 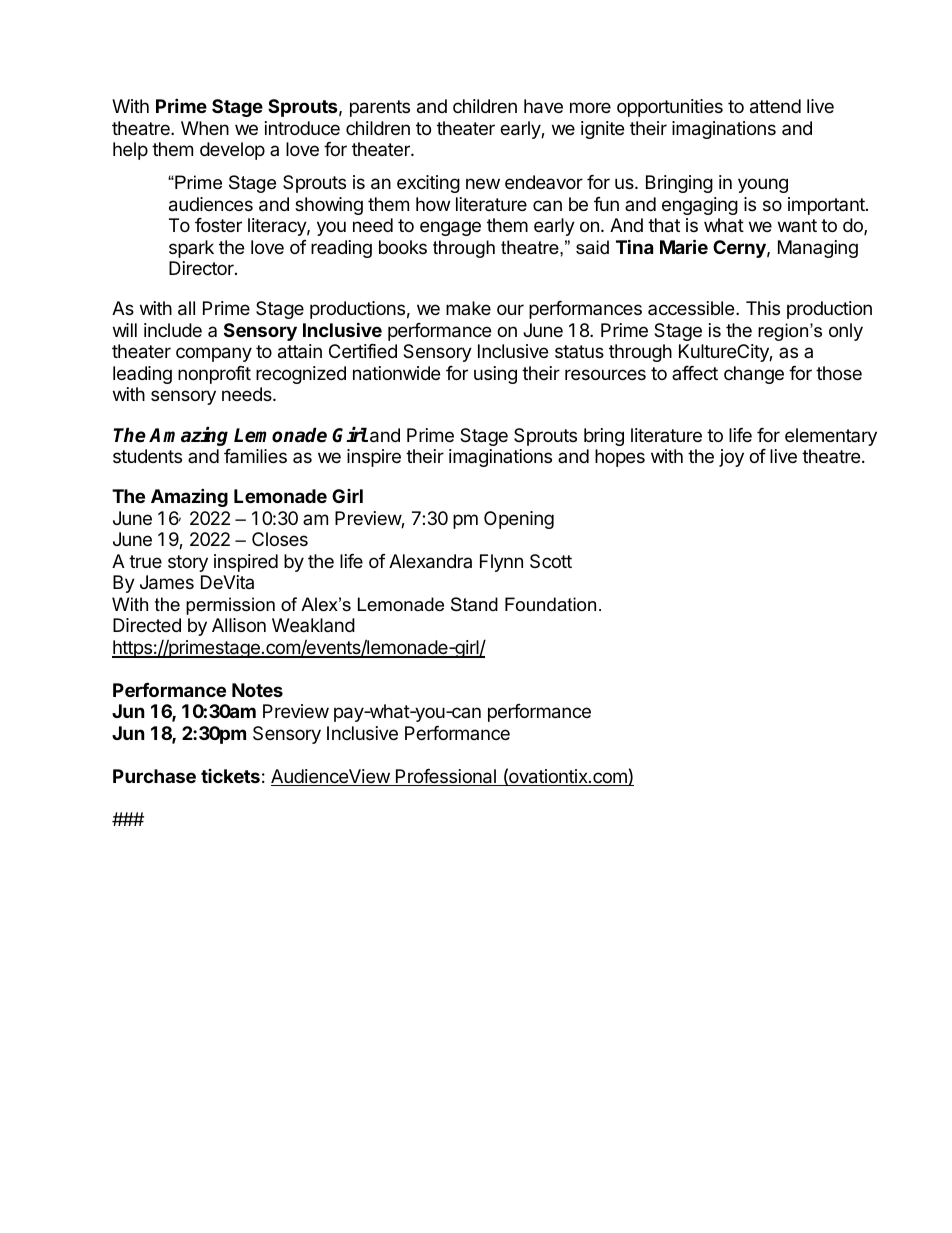 What do you see at coordinates (205, 128) in the document?
I see `When` at bounding box center [205, 128].
